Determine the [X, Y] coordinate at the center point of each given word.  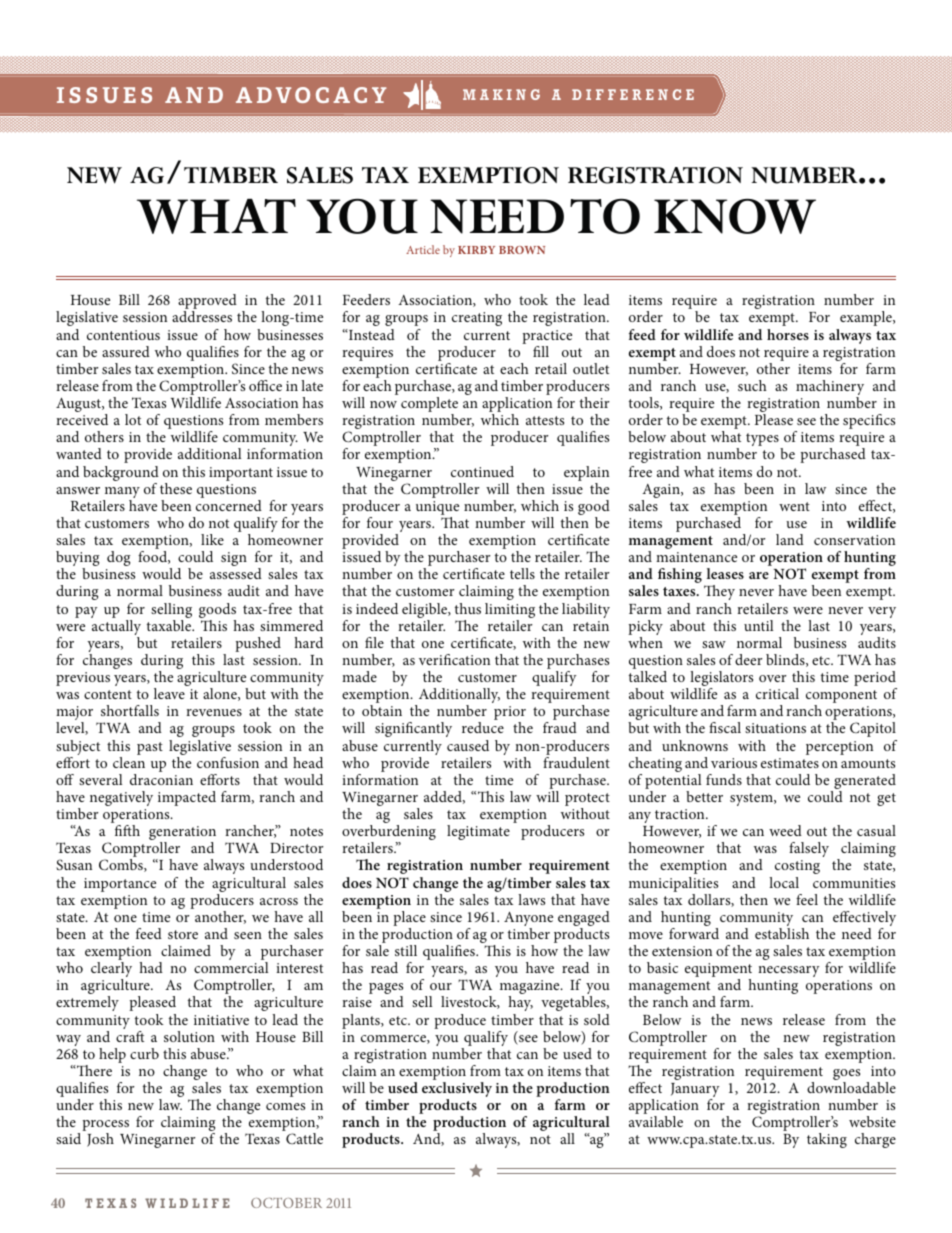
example [867, 318]
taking [827, 1140]
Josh [100, 1140]
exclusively [457, 1091]
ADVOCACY [311, 95]
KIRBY [476, 250]
